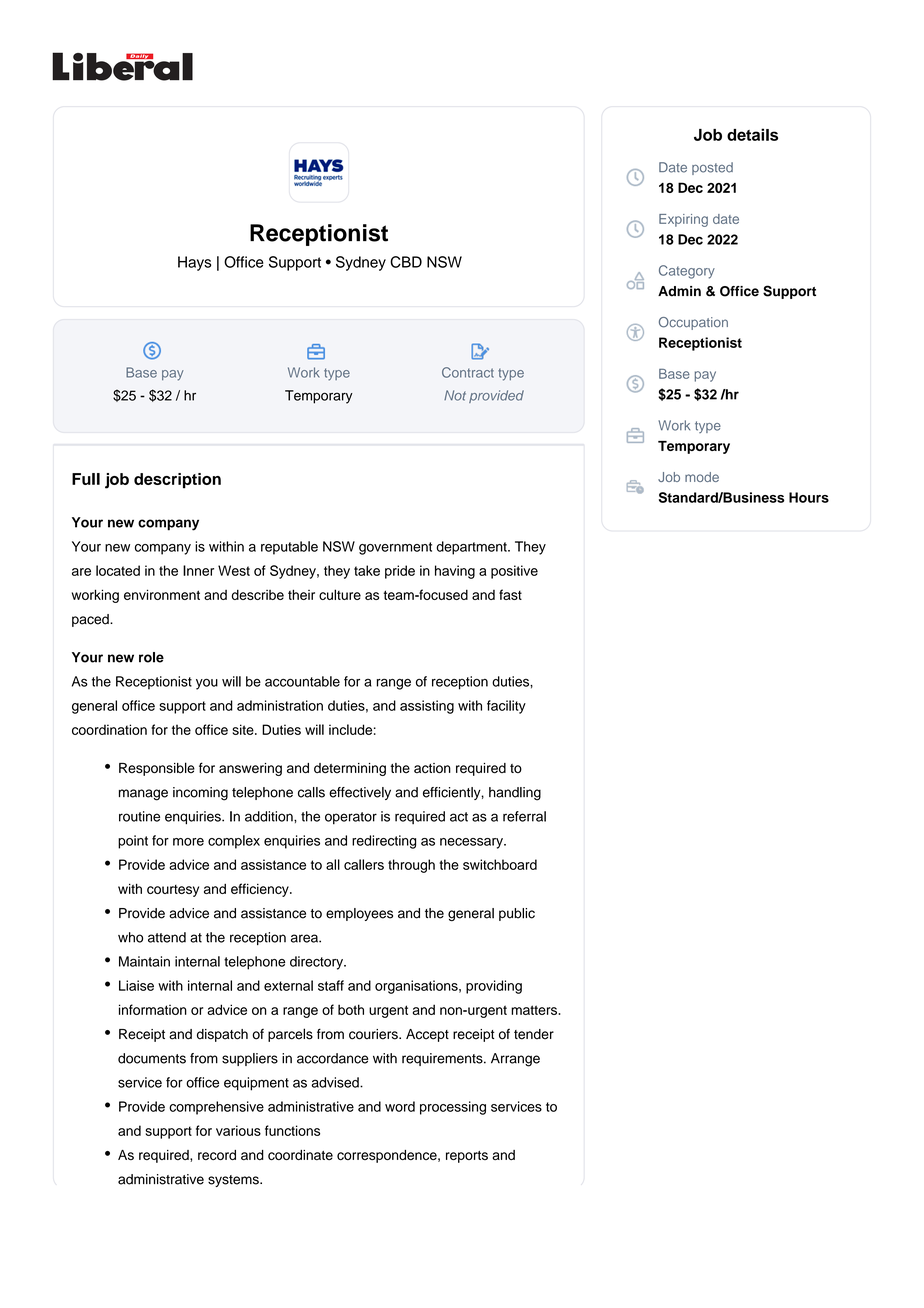  Describe the element at coordinates (517, 914) in the screenshot. I see `public` at that location.
